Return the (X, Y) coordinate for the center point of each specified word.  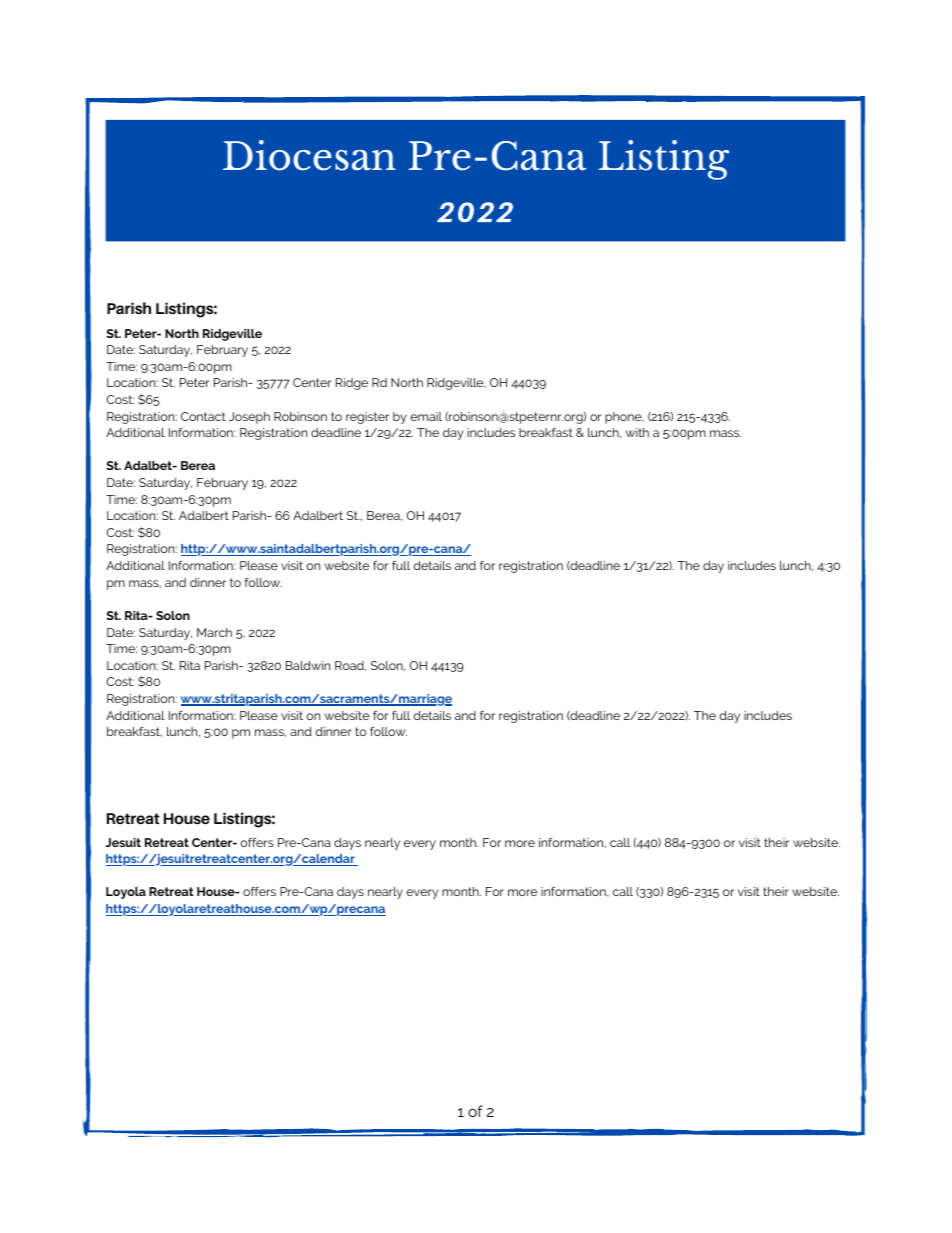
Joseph (249, 418)
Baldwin (308, 665)
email (426, 416)
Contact (203, 416)
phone (624, 418)
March (214, 632)
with (637, 432)
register (367, 418)
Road (350, 666)
